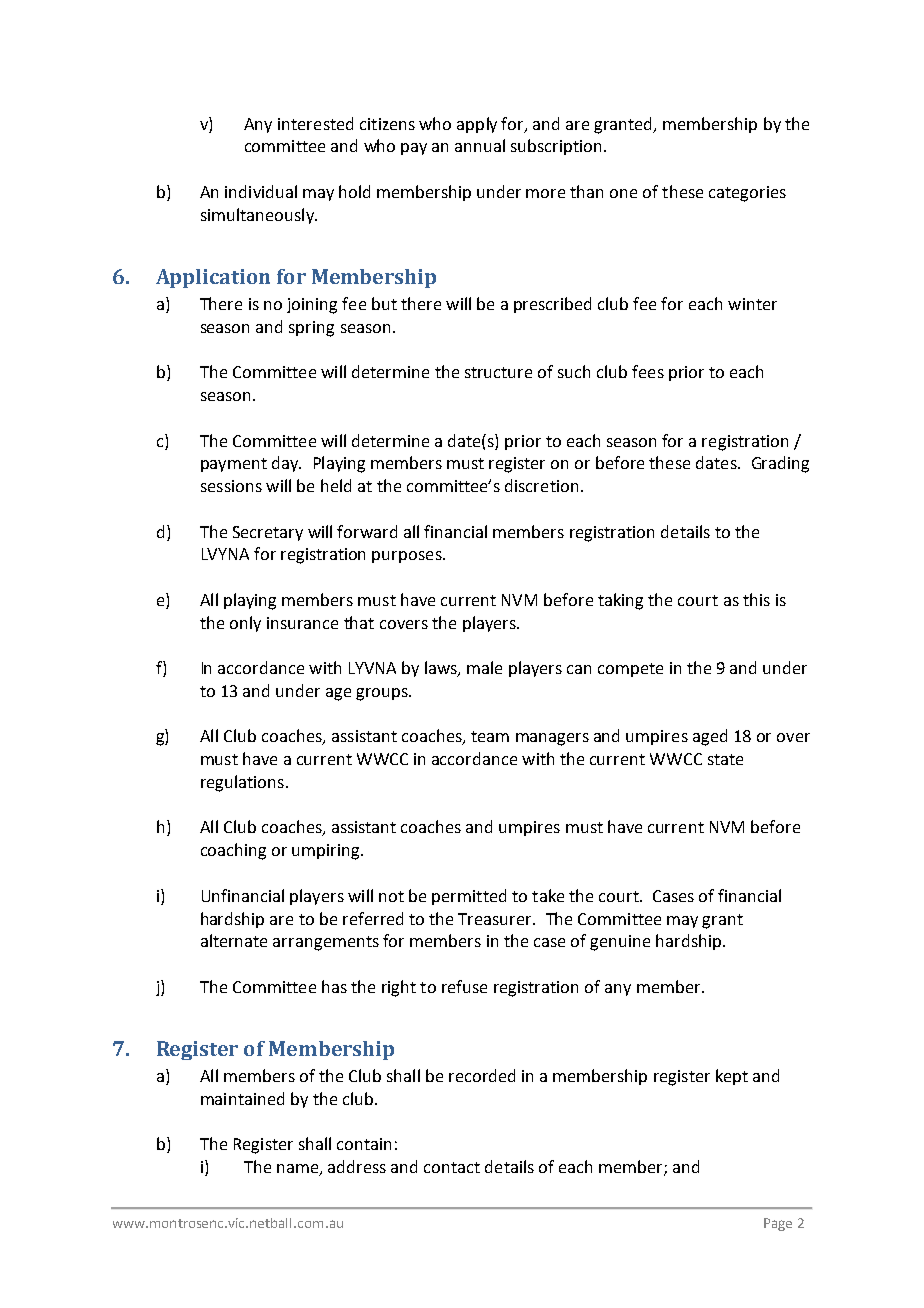  I want to click on name, so click(299, 1170).
